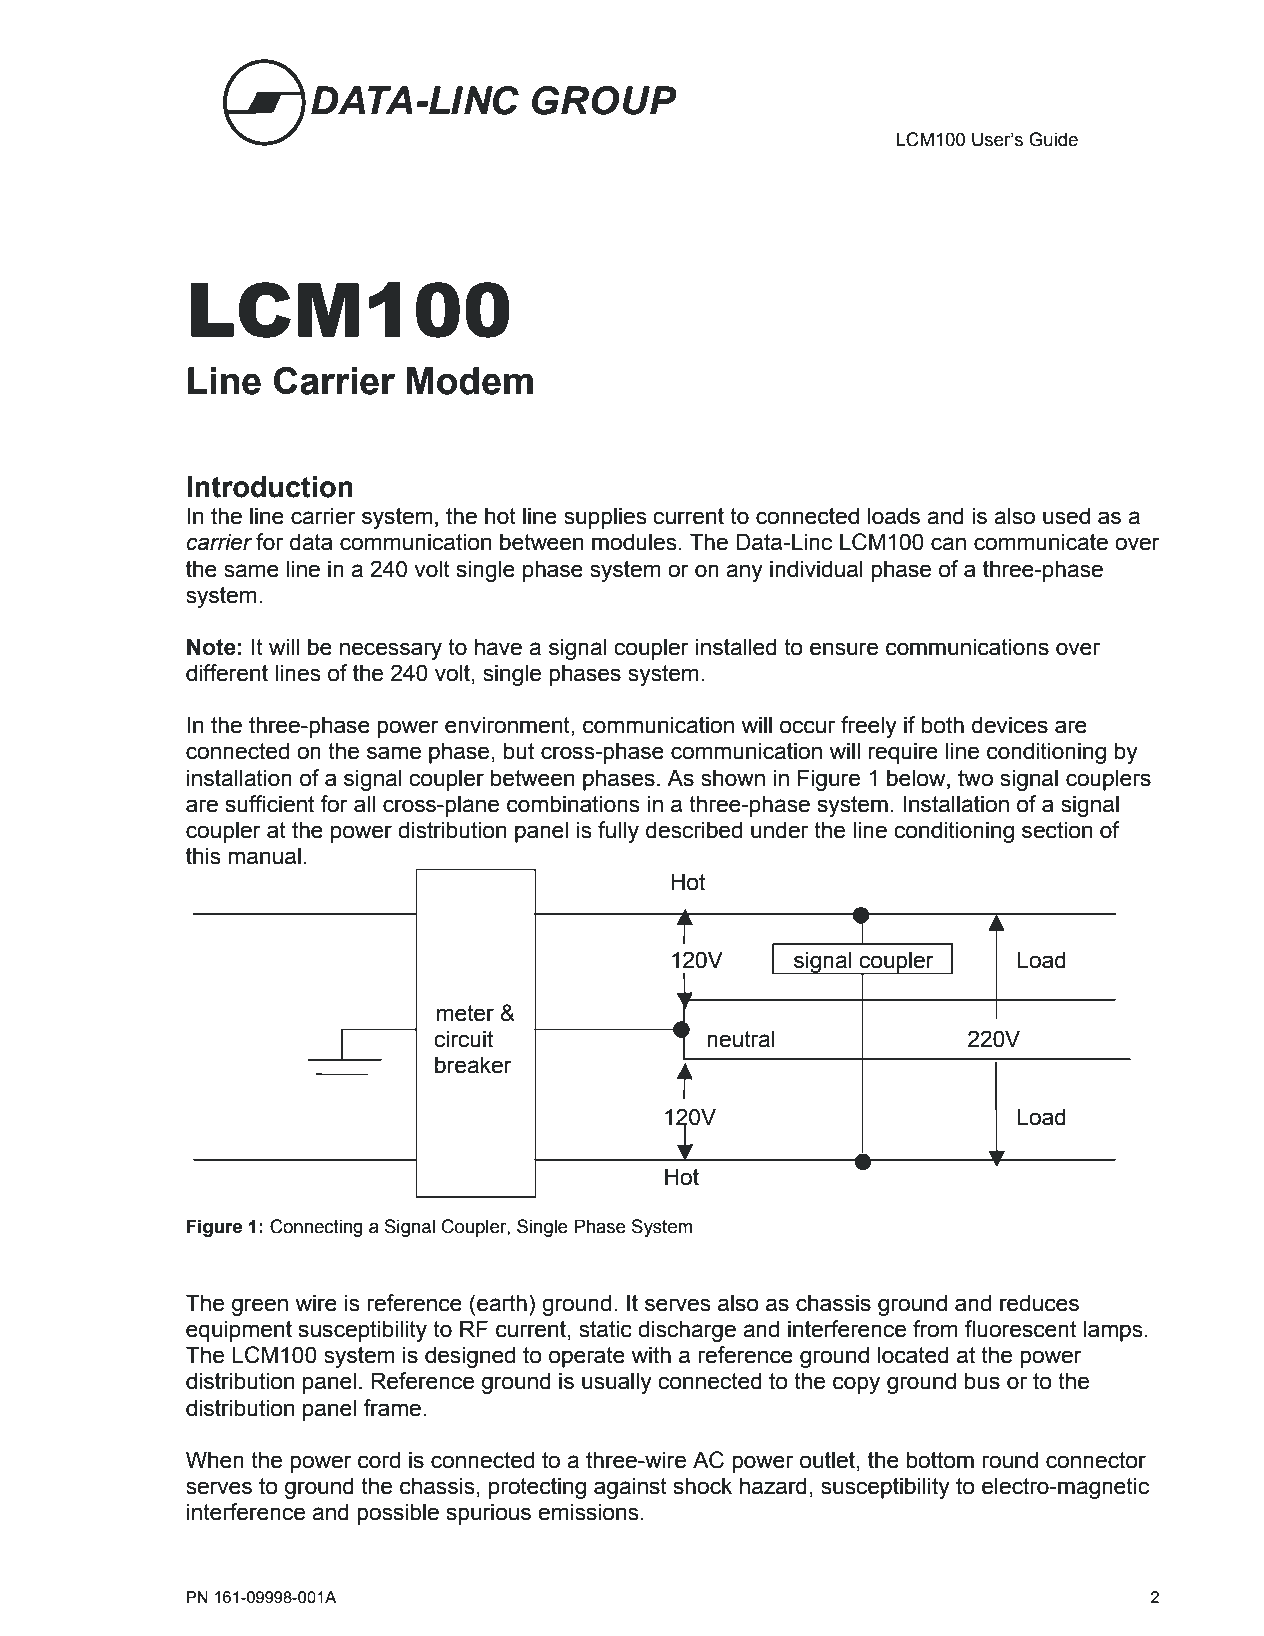 This screenshot has width=1264, height=1636. Describe the element at coordinates (470, 381) in the screenshot. I see `Modem` at that location.
